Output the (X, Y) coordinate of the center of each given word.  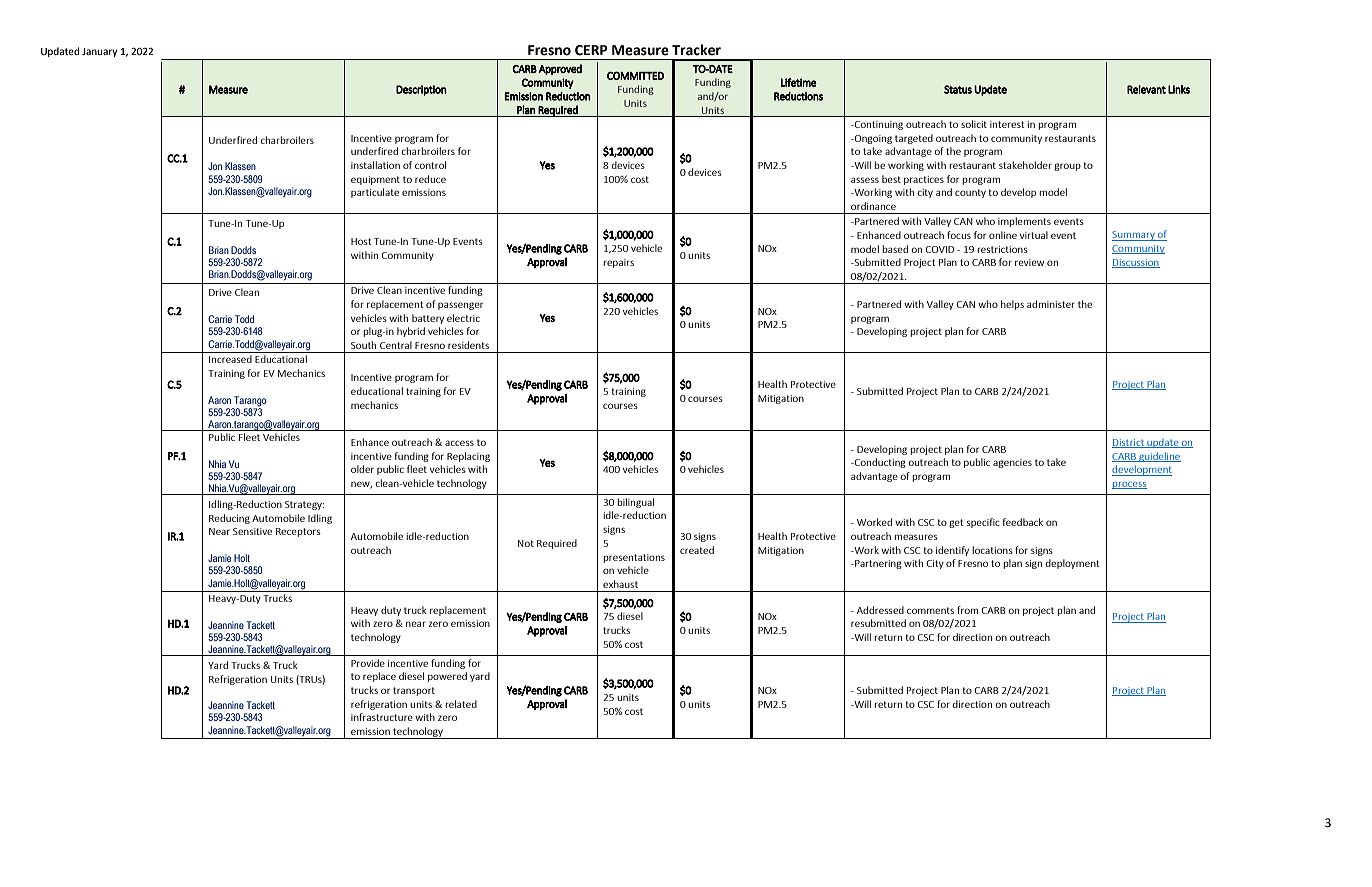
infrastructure (382, 717)
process (1129, 485)
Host (361, 241)
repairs (618, 263)
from (967, 610)
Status (958, 89)
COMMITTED (635, 75)
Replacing (468, 457)
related (461, 704)
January (99, 52)
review (1029, 262)
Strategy (304, 505)
